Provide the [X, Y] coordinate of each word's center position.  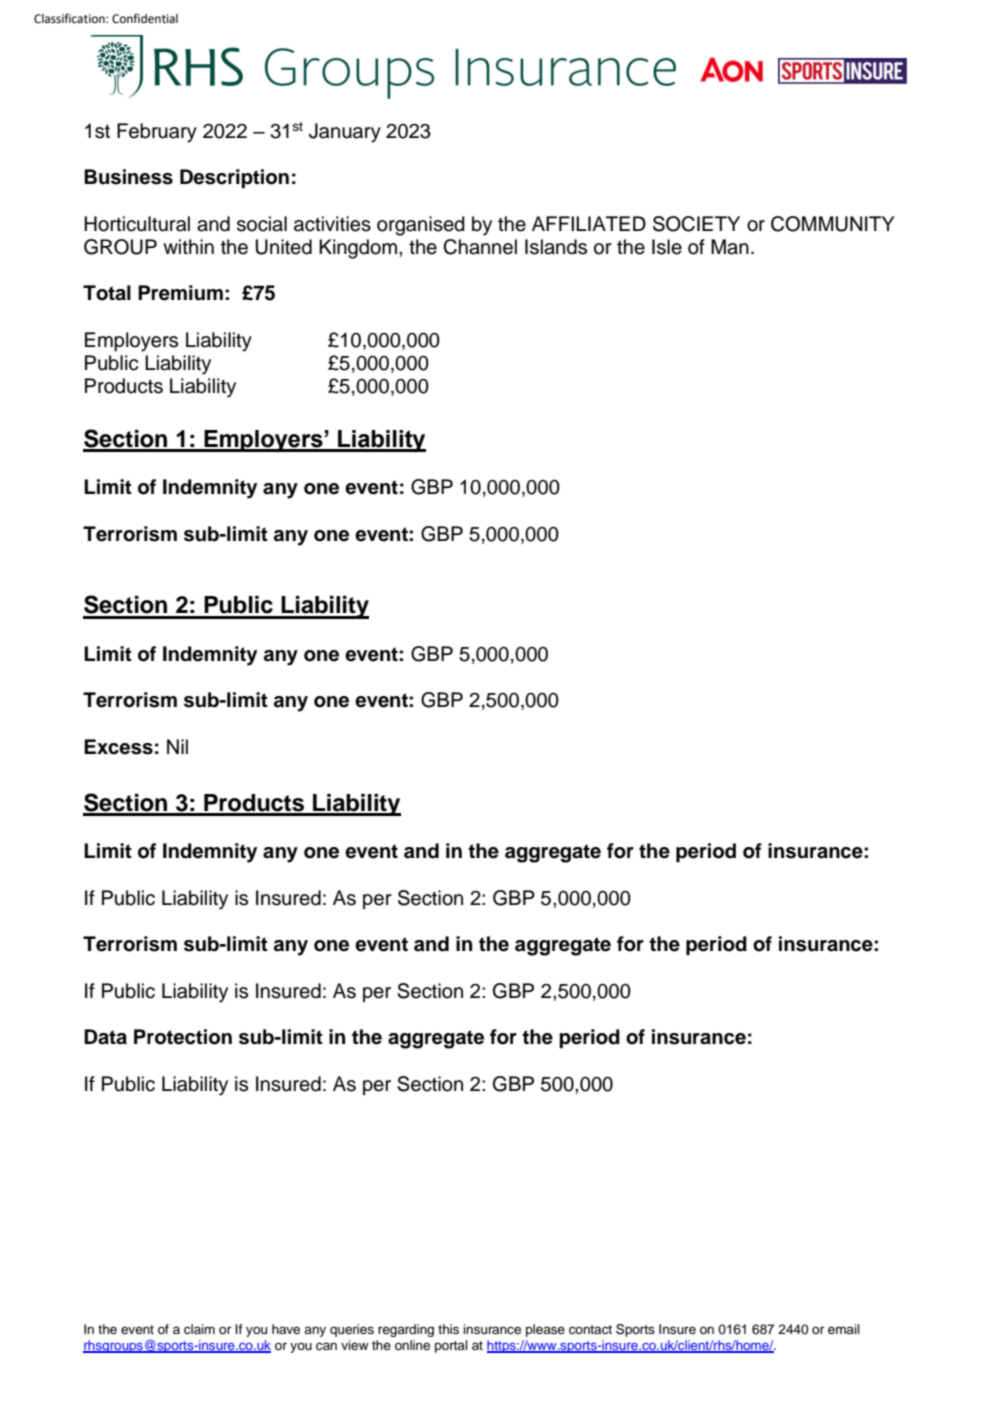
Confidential [145, 18]
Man [730, 247]
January [345, 133]
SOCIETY [696, 224]
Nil [177, 746]
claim [199, 1329]
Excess [118, 747]
